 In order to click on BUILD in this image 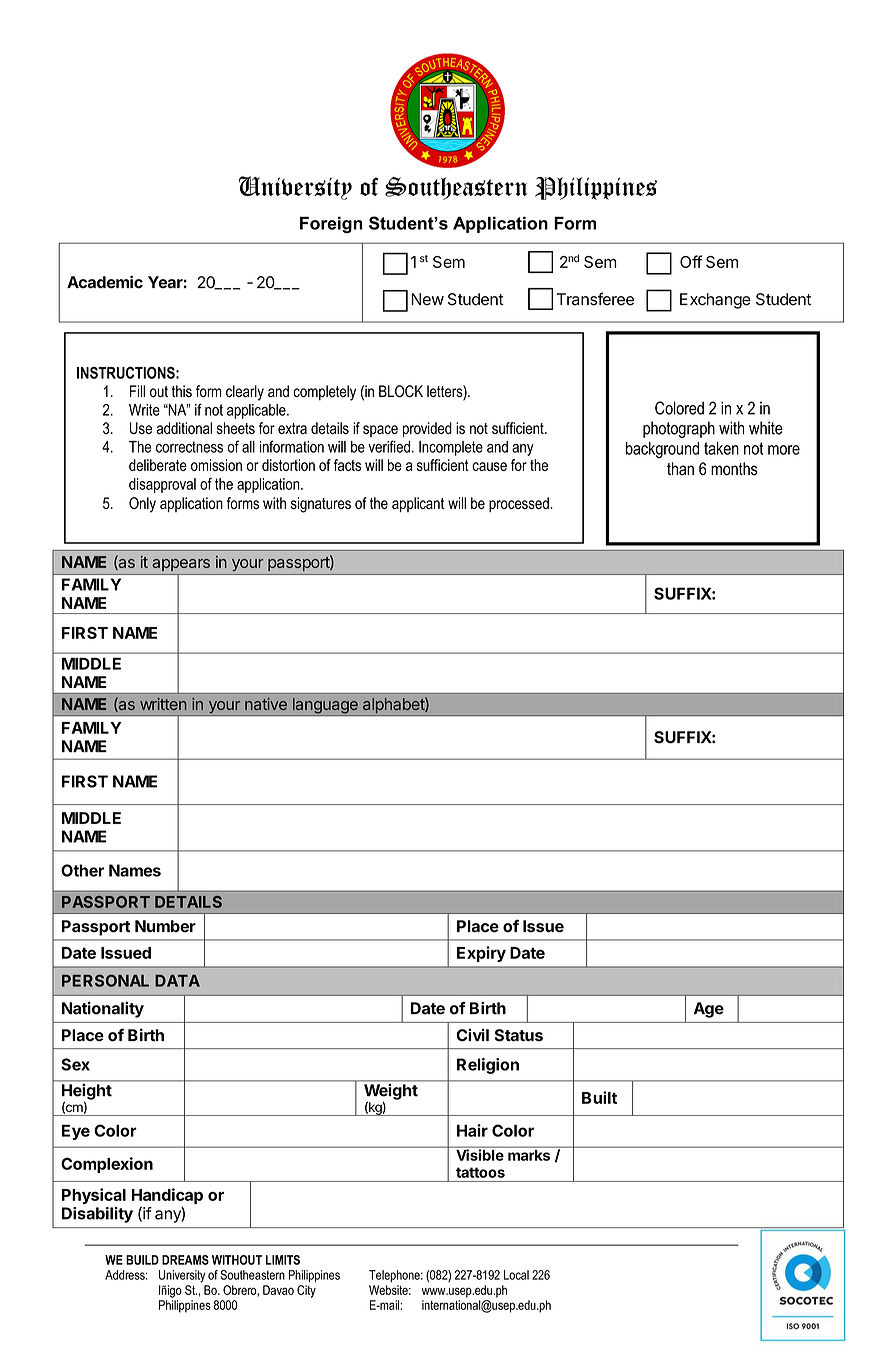, I will do `click(142, 1260)`.
